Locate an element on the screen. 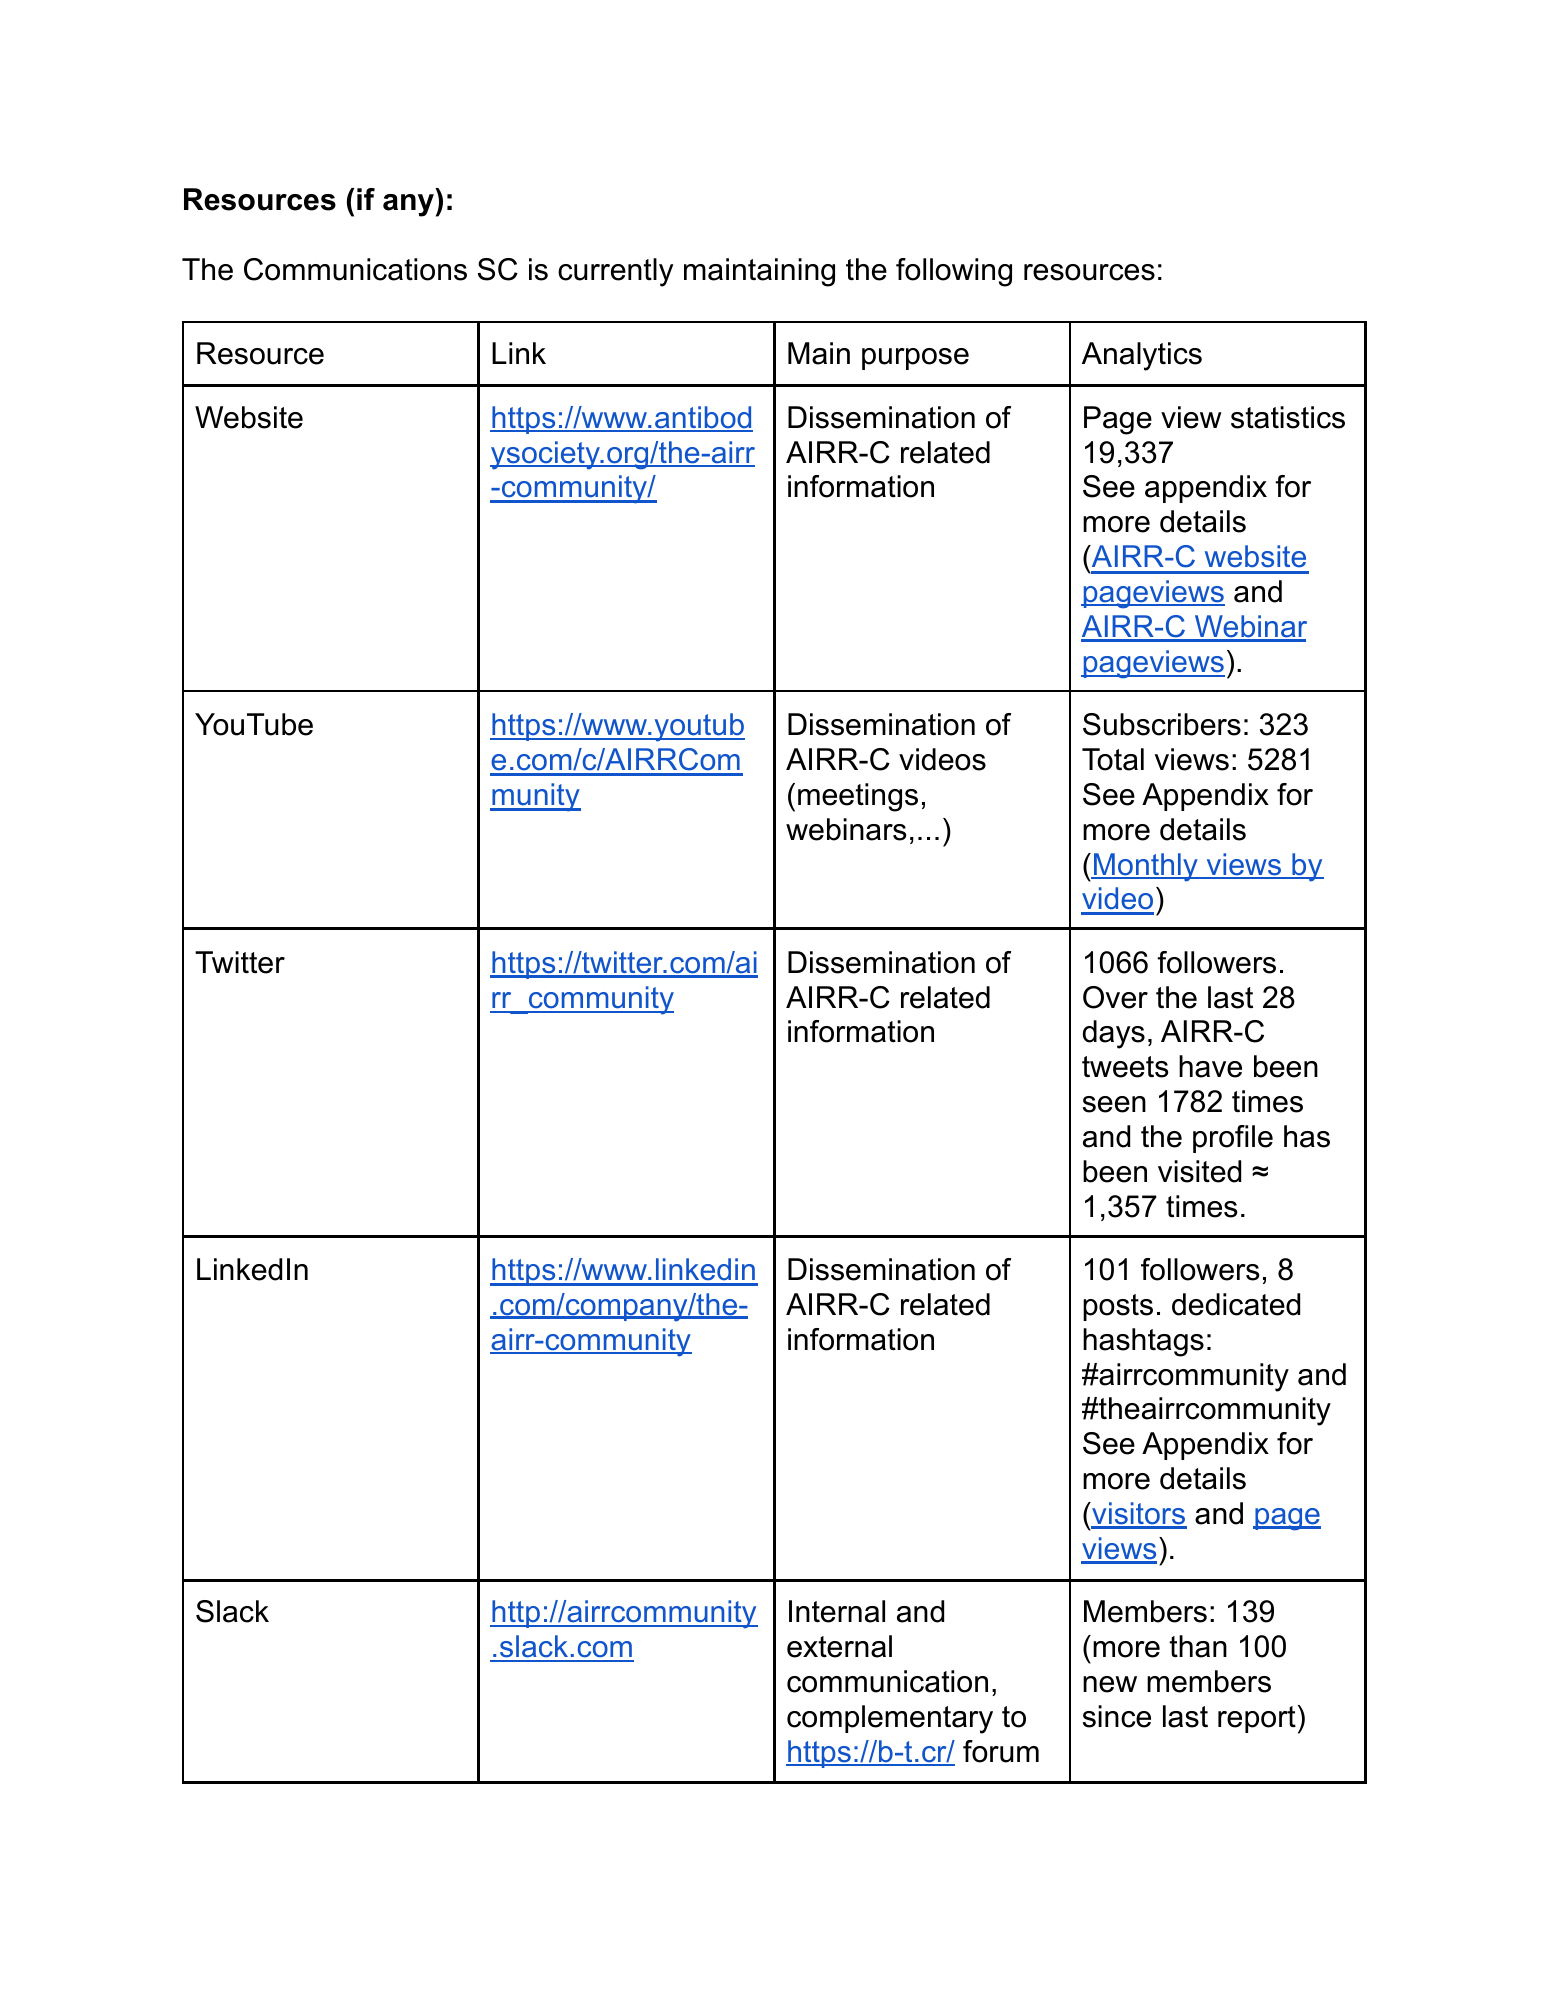 This screenshot has width=1546, height=2001. Internal is located at coordinates (837, 1611).
